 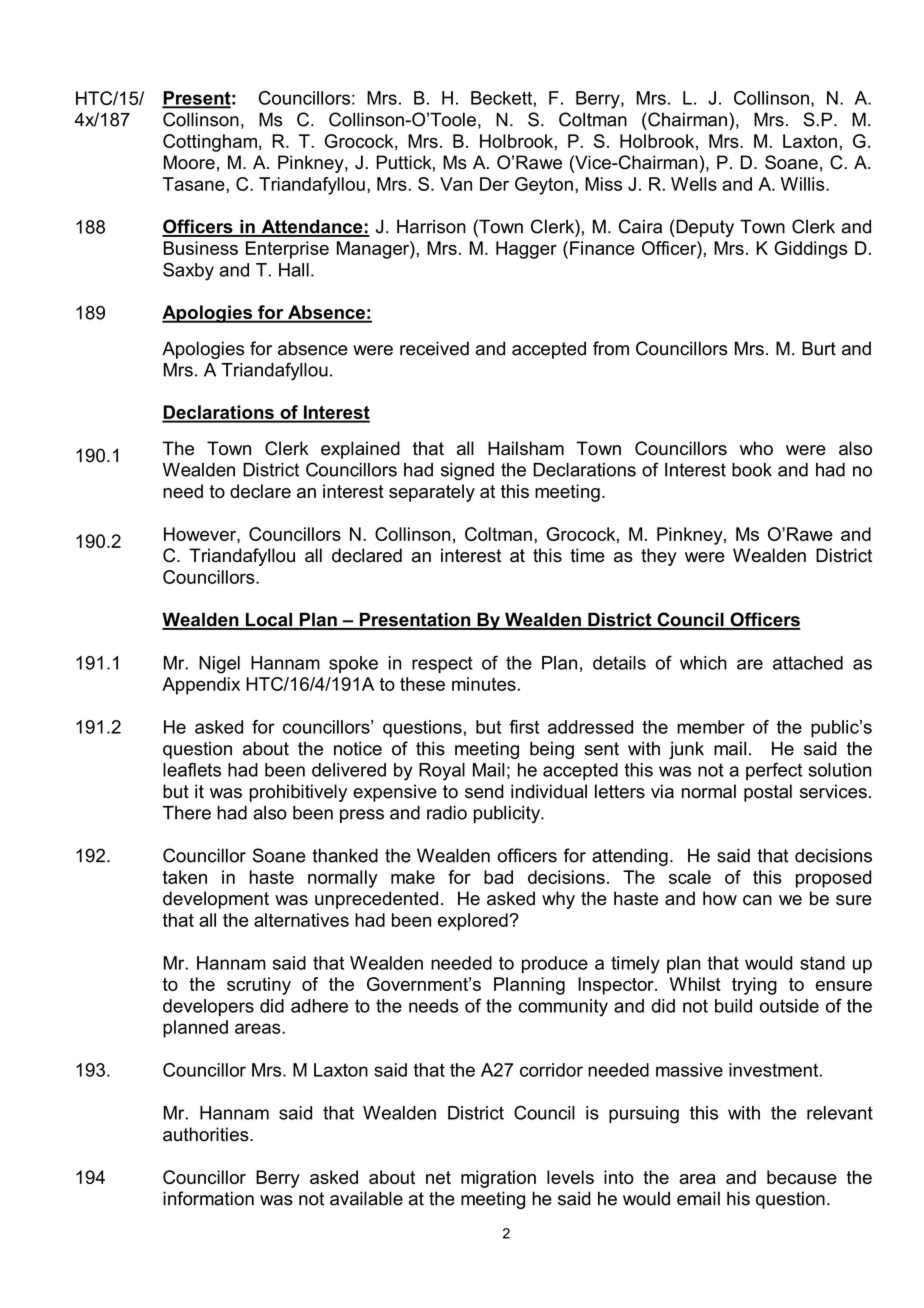 What do you see at coordinates (442, 664) in the document?
I see `respect` at bounding box center [442, 664].
